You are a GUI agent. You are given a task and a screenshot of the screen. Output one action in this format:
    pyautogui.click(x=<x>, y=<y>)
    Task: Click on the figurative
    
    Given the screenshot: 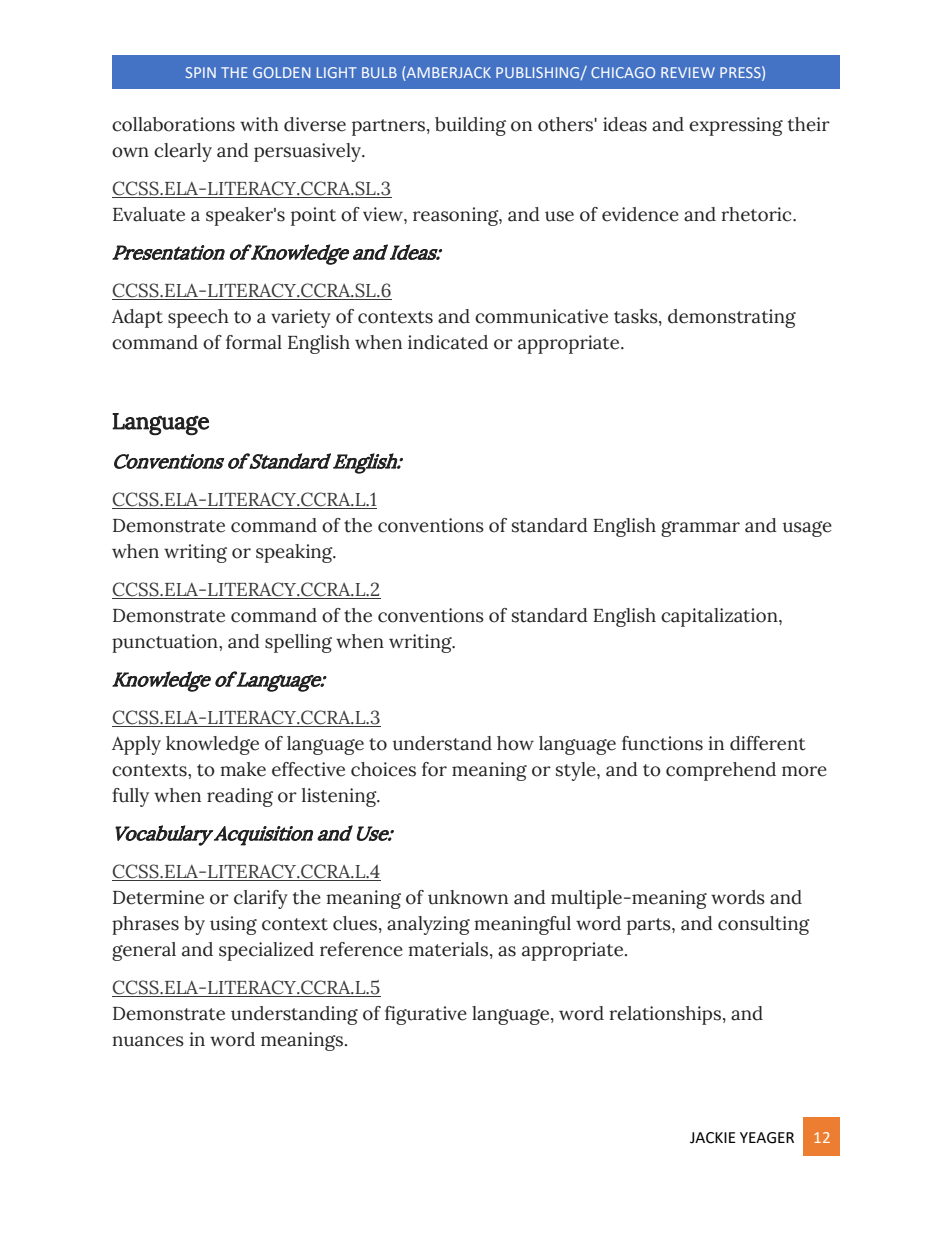 What is the action you would take?
    pyautogui.click(x=426, y=1015)
